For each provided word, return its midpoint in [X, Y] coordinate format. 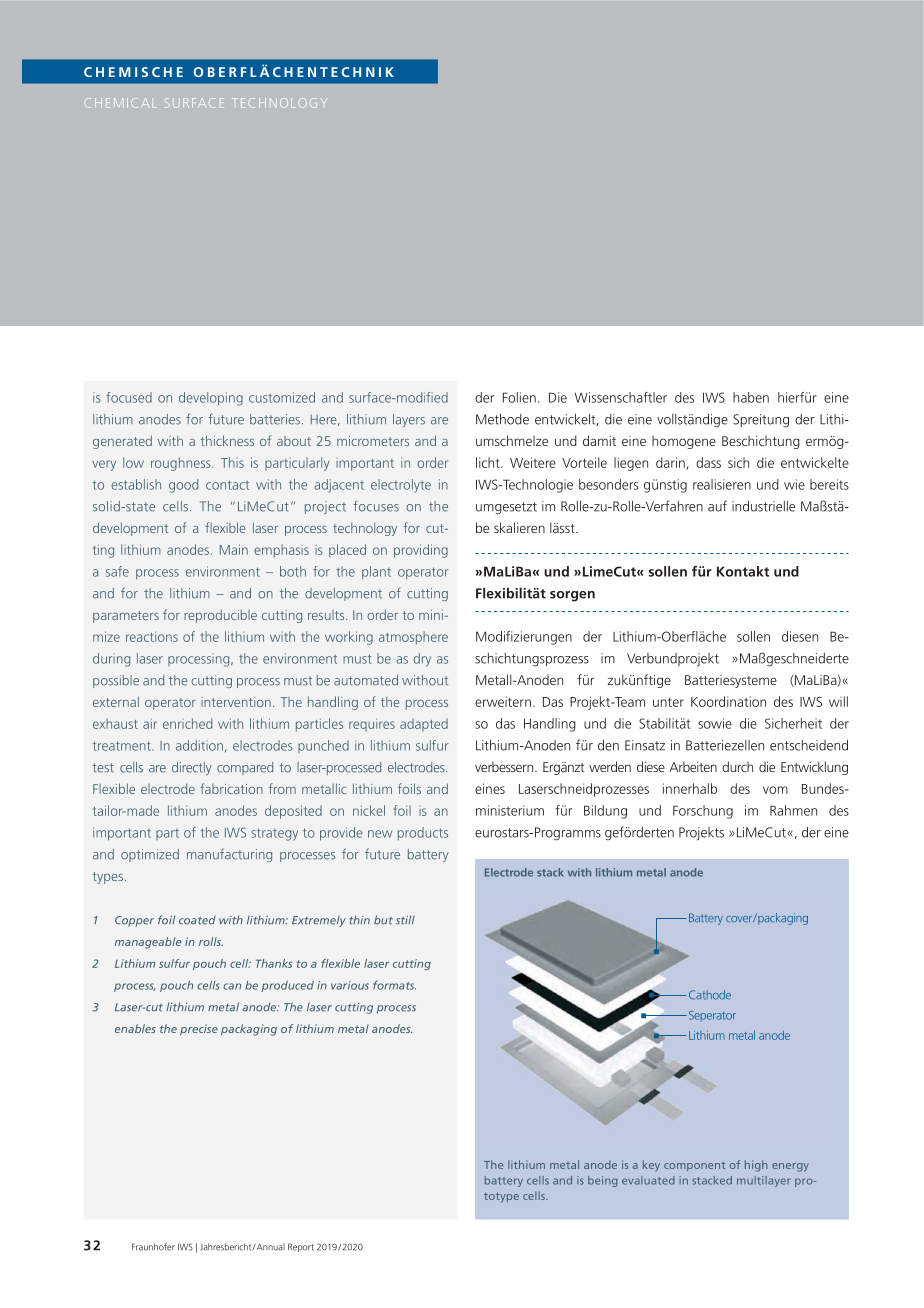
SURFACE [194, 103]
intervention [236, 702]
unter [668, 702]
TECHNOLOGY [280, 103]
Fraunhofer [153, 1247]
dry [422, 660]
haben [751, 397]
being [603, 1181]
